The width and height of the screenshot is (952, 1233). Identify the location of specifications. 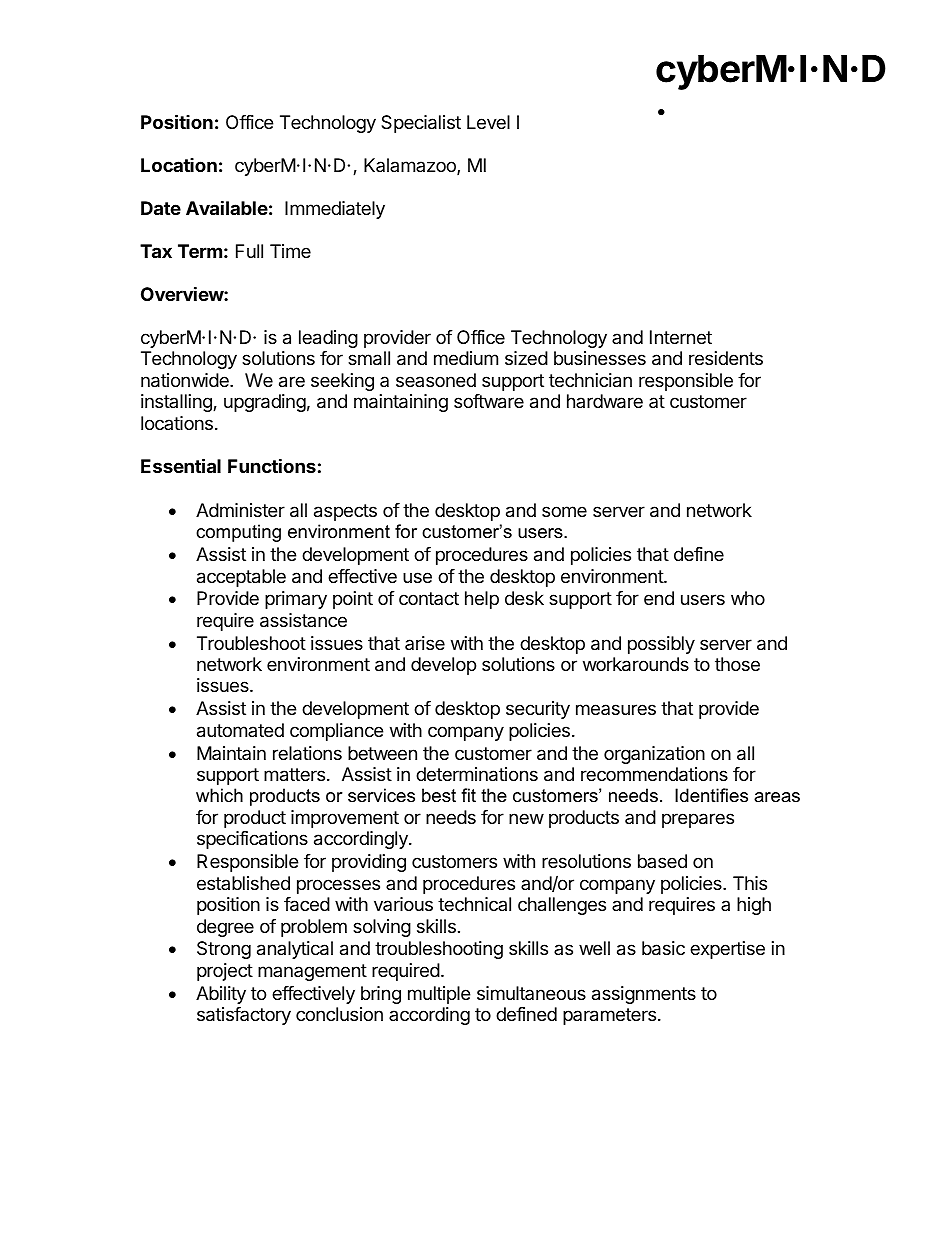
(252, 840).
